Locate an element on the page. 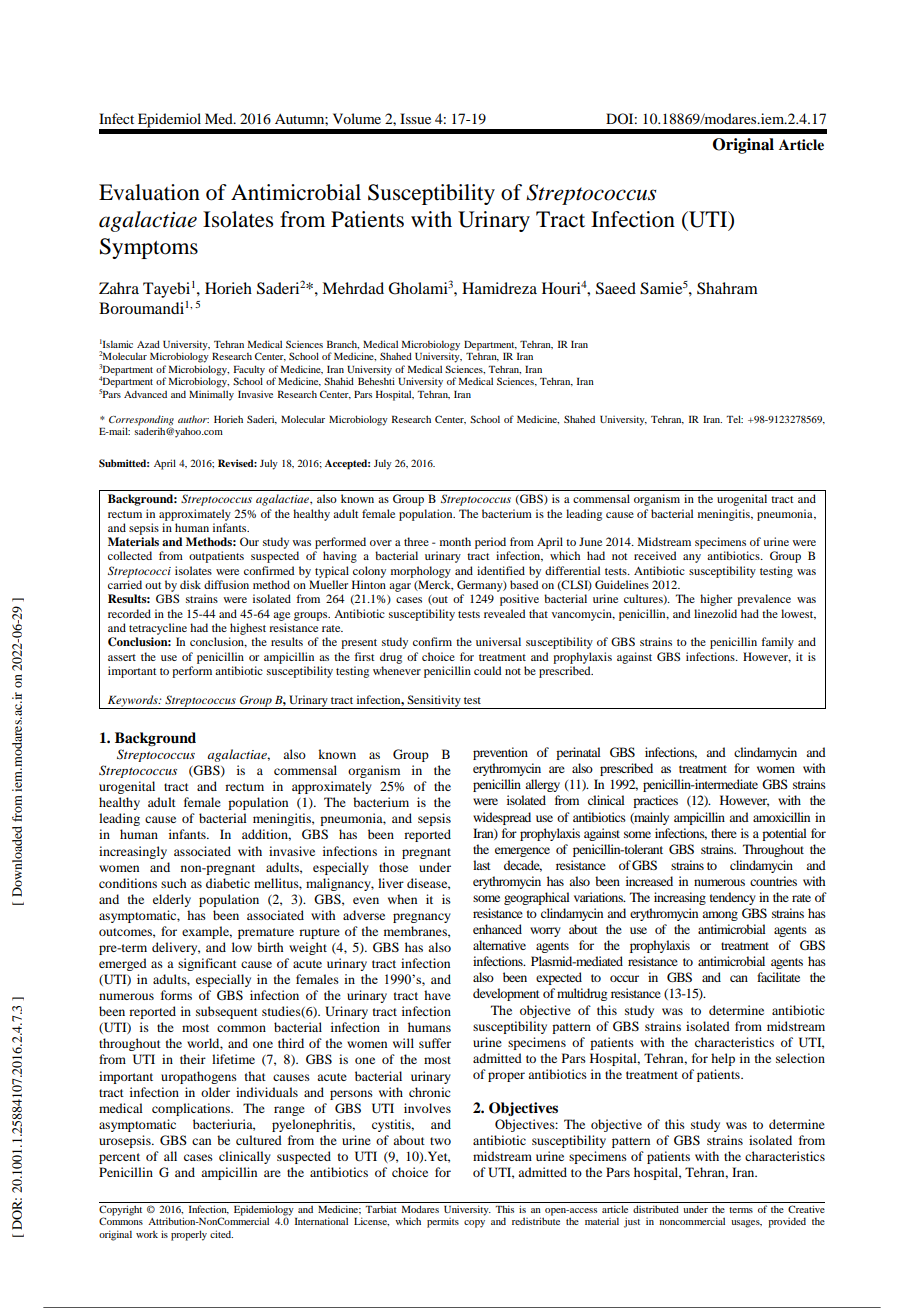  Evaluation is located at coordinates (149, 192).
